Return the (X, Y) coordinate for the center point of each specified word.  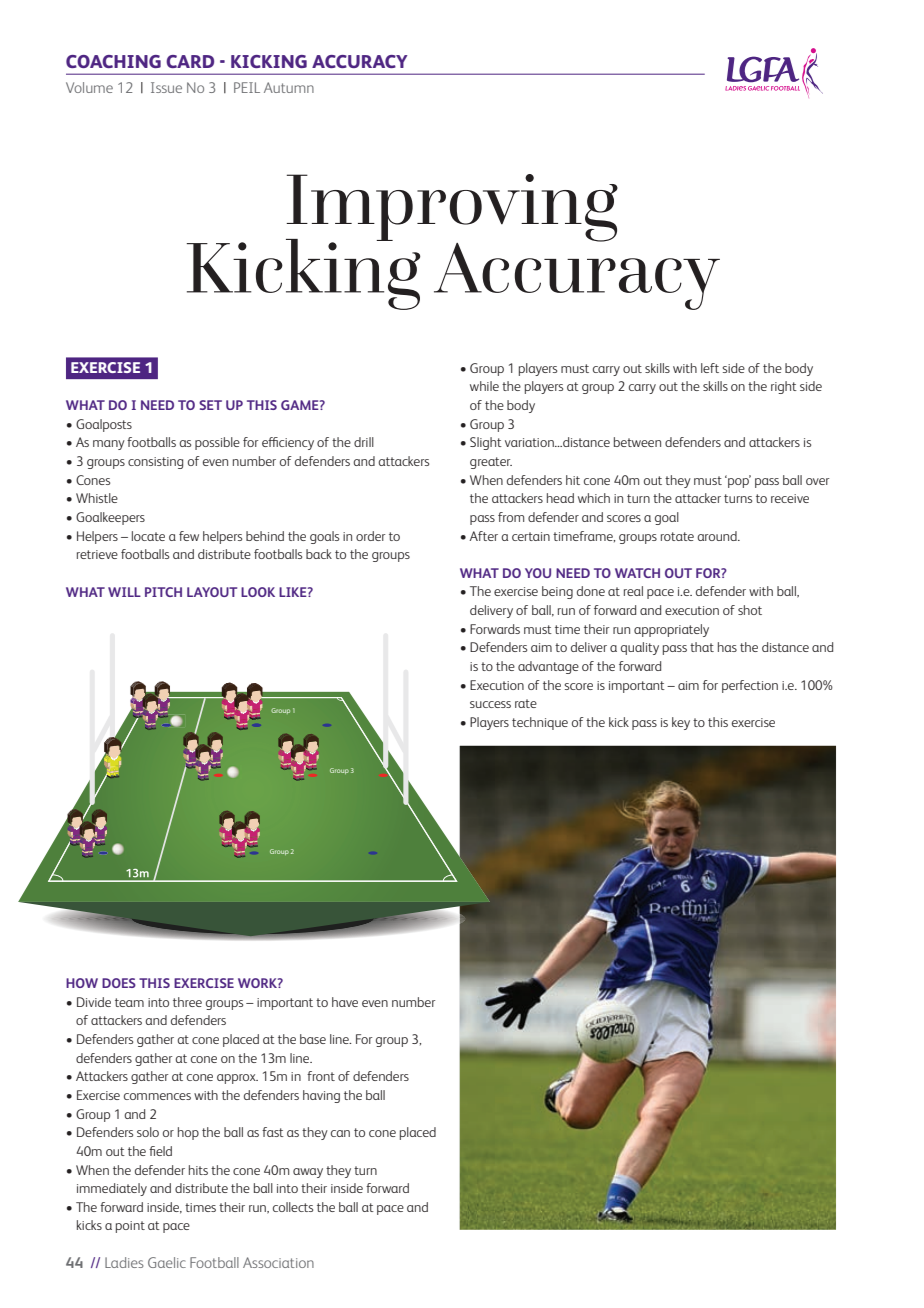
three (187, 1002)
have (345, 1002)
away (308, 1173)
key (681, 723)
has (727, 647)
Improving (452, 209)
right (784, 387)
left (710, 368)
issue (166, 87)
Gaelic (167, 1262)
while (484, 386)
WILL (124, 592)
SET (210, 405)
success (490, 704)
